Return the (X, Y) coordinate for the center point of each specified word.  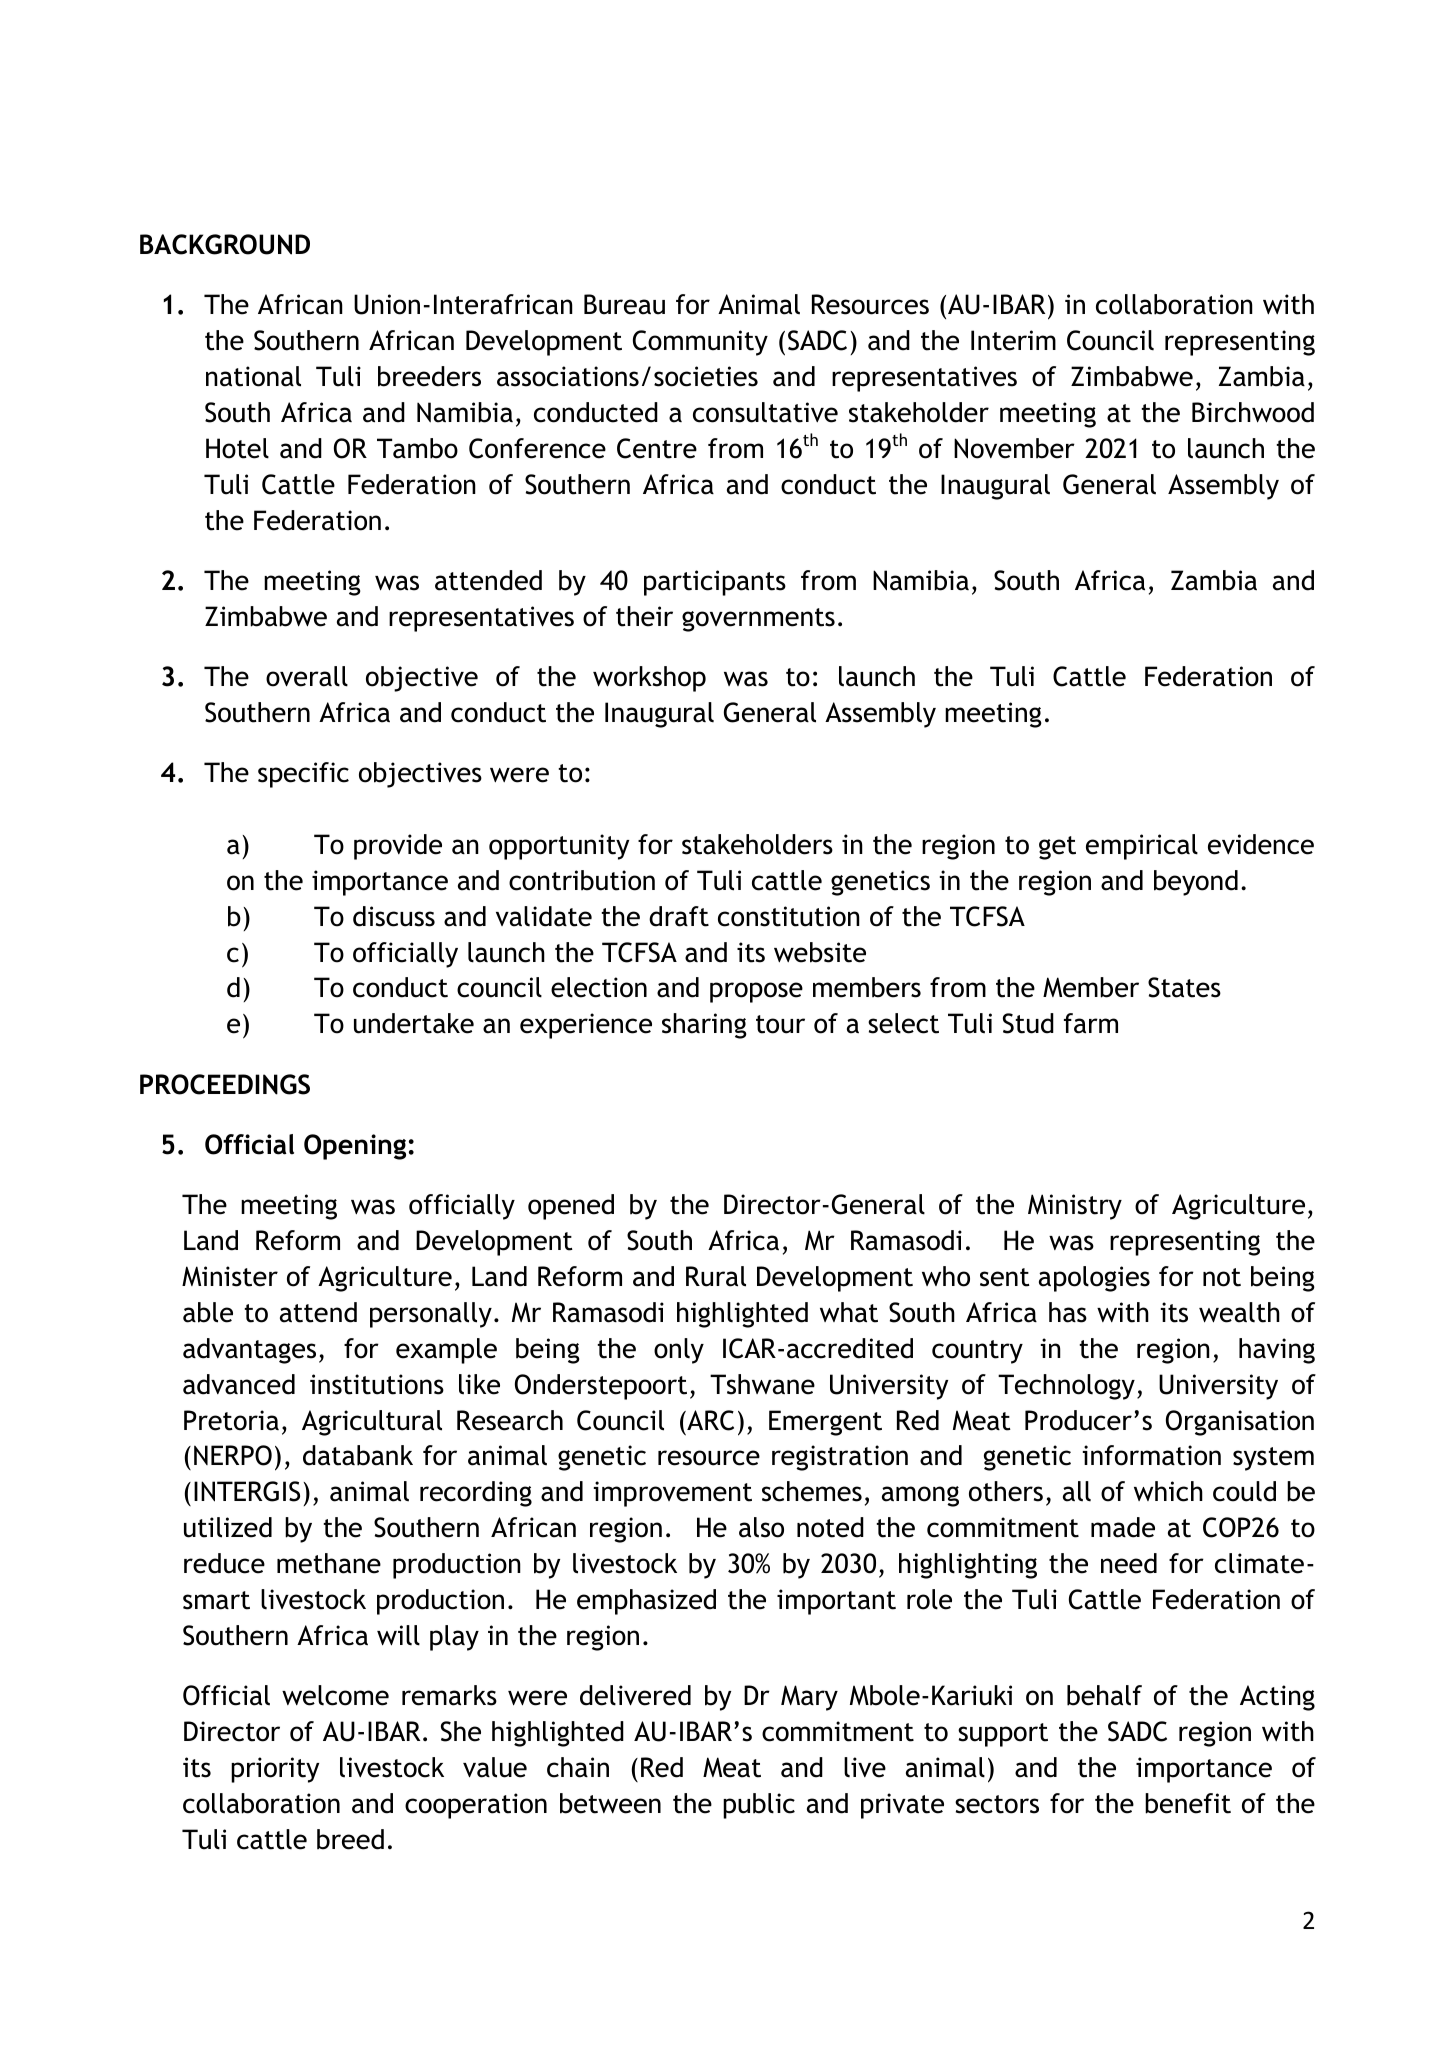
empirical (1142, 847)
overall (307, 676)
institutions (377, 1384)
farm (1091, 1023)
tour (780, 1024)
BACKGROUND (225, 244)
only (679, 1351)
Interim (1013, 340)
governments (758, 620)
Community (700, 343)
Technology (1066, 1387)
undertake (414, 1023)
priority (275, 1770)
